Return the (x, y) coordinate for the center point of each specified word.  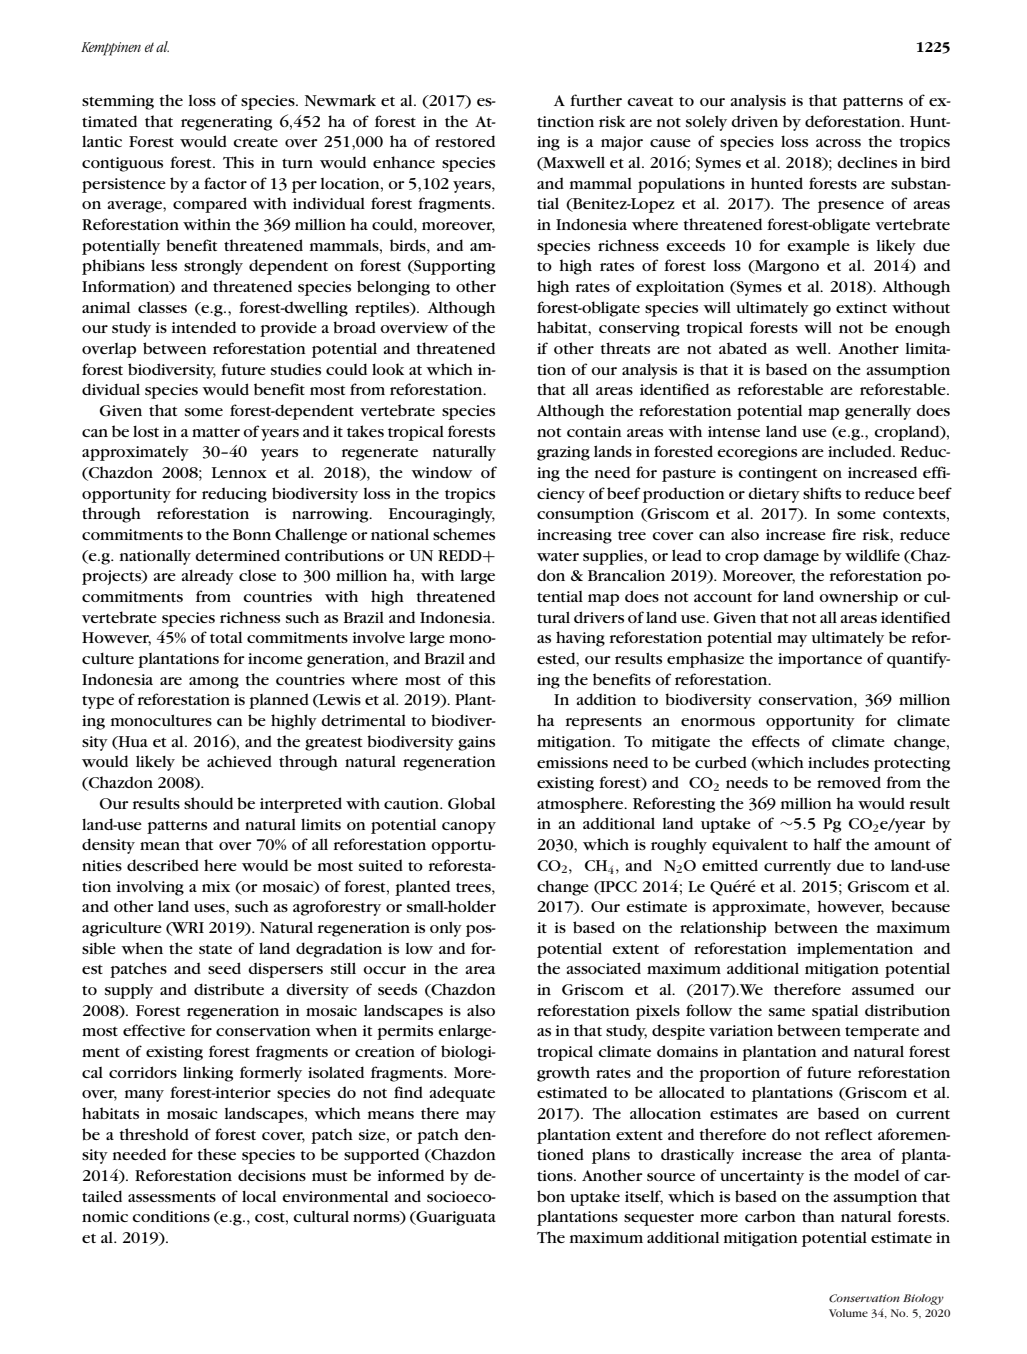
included (861, 451)
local (259, 1196)
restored (465, 141)
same (787, 1012)
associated (603, 968)
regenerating (226, 123)
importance (820, 660)
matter (216, 432)
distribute (229, 989)
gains (476, 743)
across (838, 143)
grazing (563, 453)
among (214, 683)
